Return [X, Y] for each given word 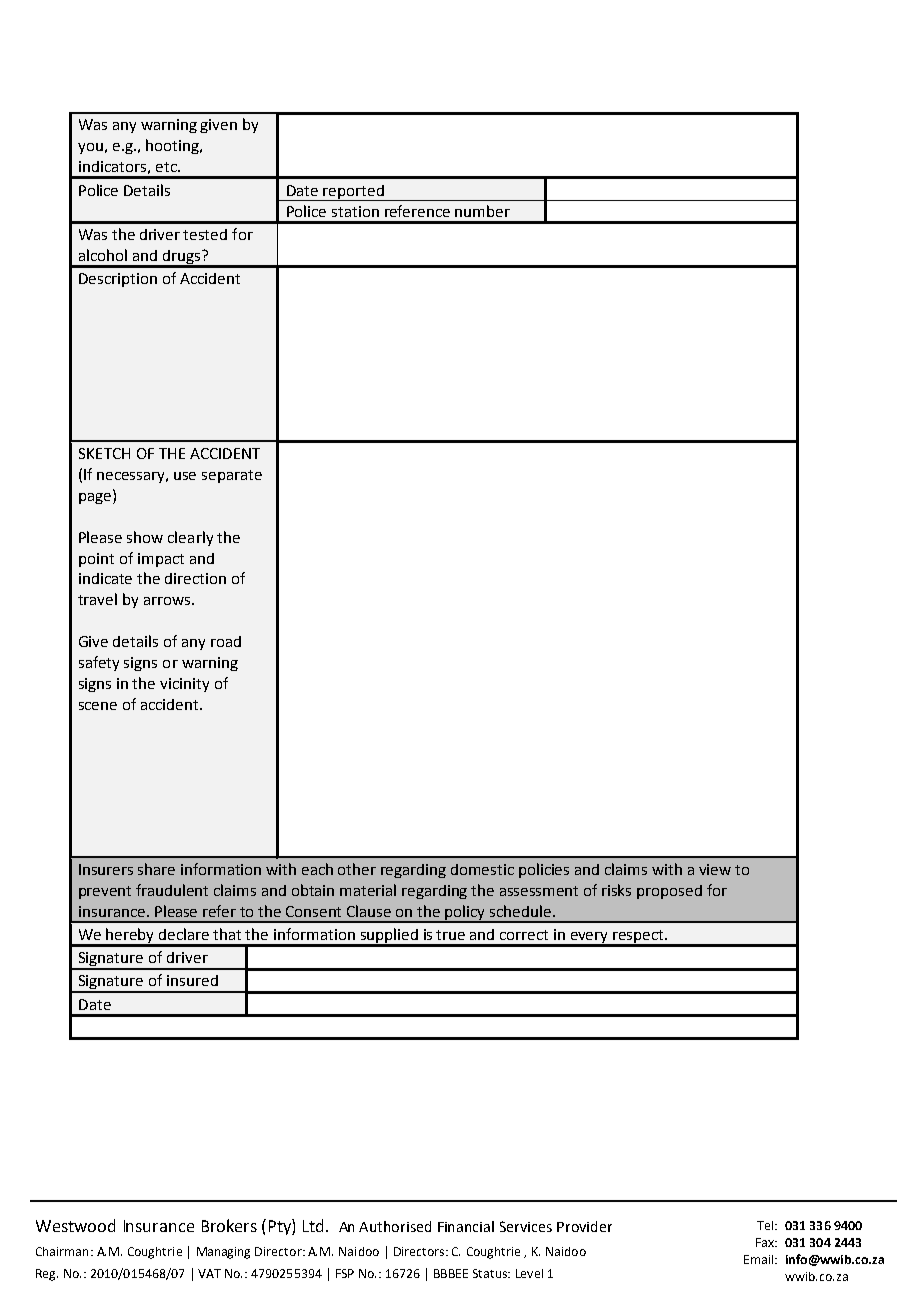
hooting [173, 146]
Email [758, 1259]
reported [354, 193]
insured [192, 980]
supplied [389, 937]
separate [232, 476]
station [355, 211]
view [715, 869]
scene [98, 706]
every [590, 939]
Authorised [395, 1226]
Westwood [75, 1225]
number [482, 211]
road [226, 641]
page [96, 497]
